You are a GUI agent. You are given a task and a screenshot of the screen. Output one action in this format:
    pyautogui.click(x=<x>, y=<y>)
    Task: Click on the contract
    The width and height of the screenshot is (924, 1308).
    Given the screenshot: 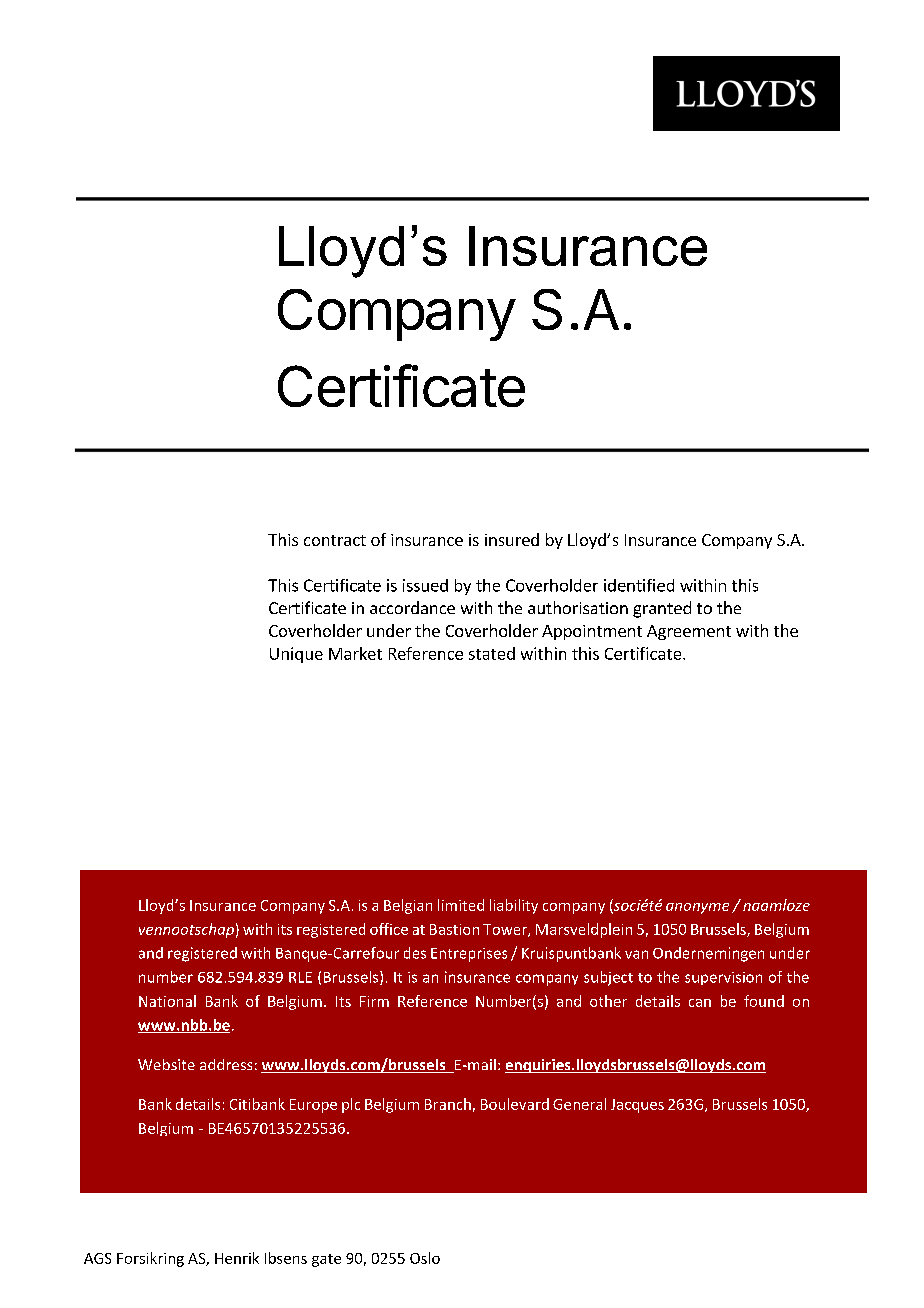 What is the action you would take?
    pyautogui.click(x=335, y=540)
